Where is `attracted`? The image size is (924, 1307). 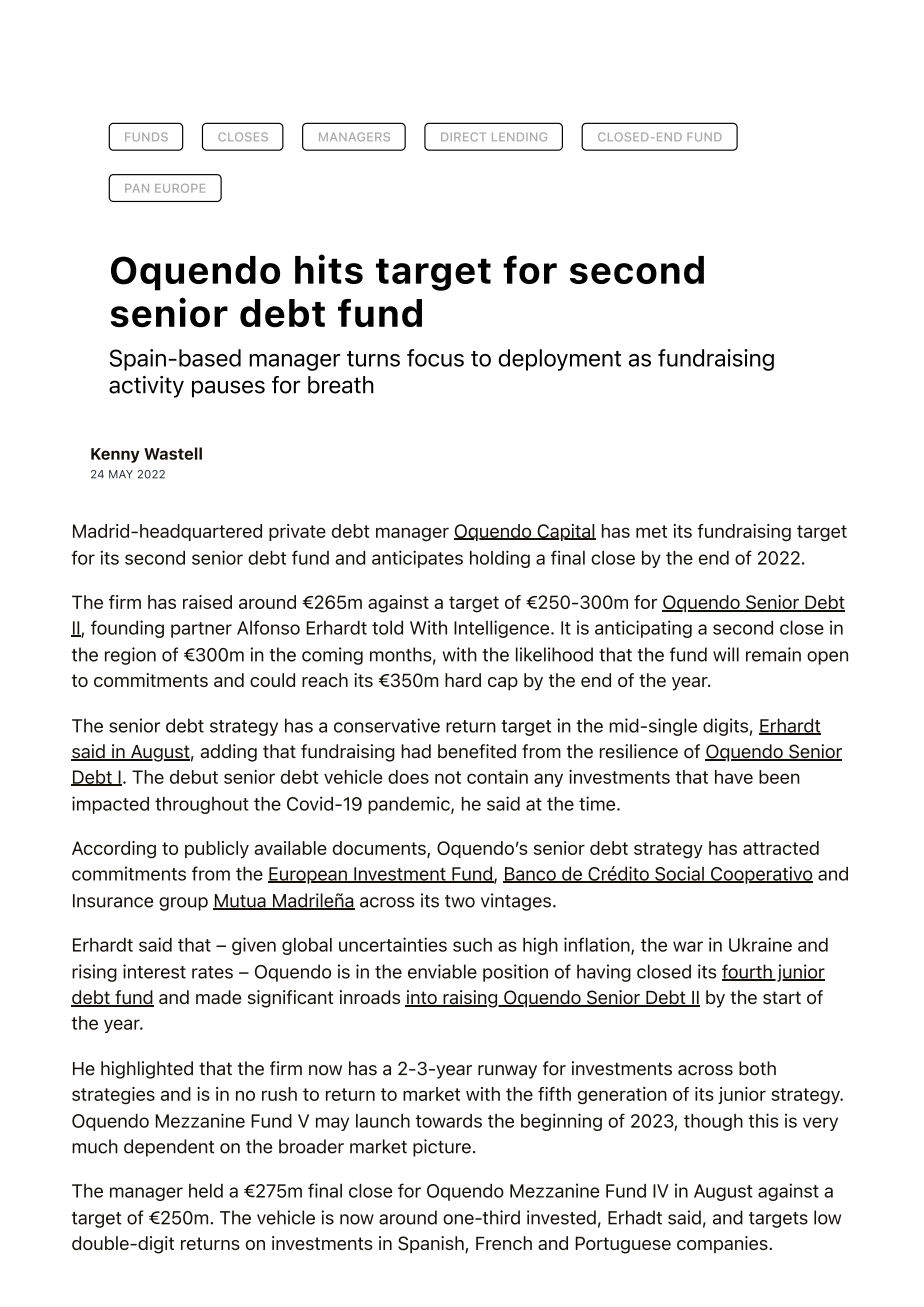
attracted is located at coordinates (781, 848).
